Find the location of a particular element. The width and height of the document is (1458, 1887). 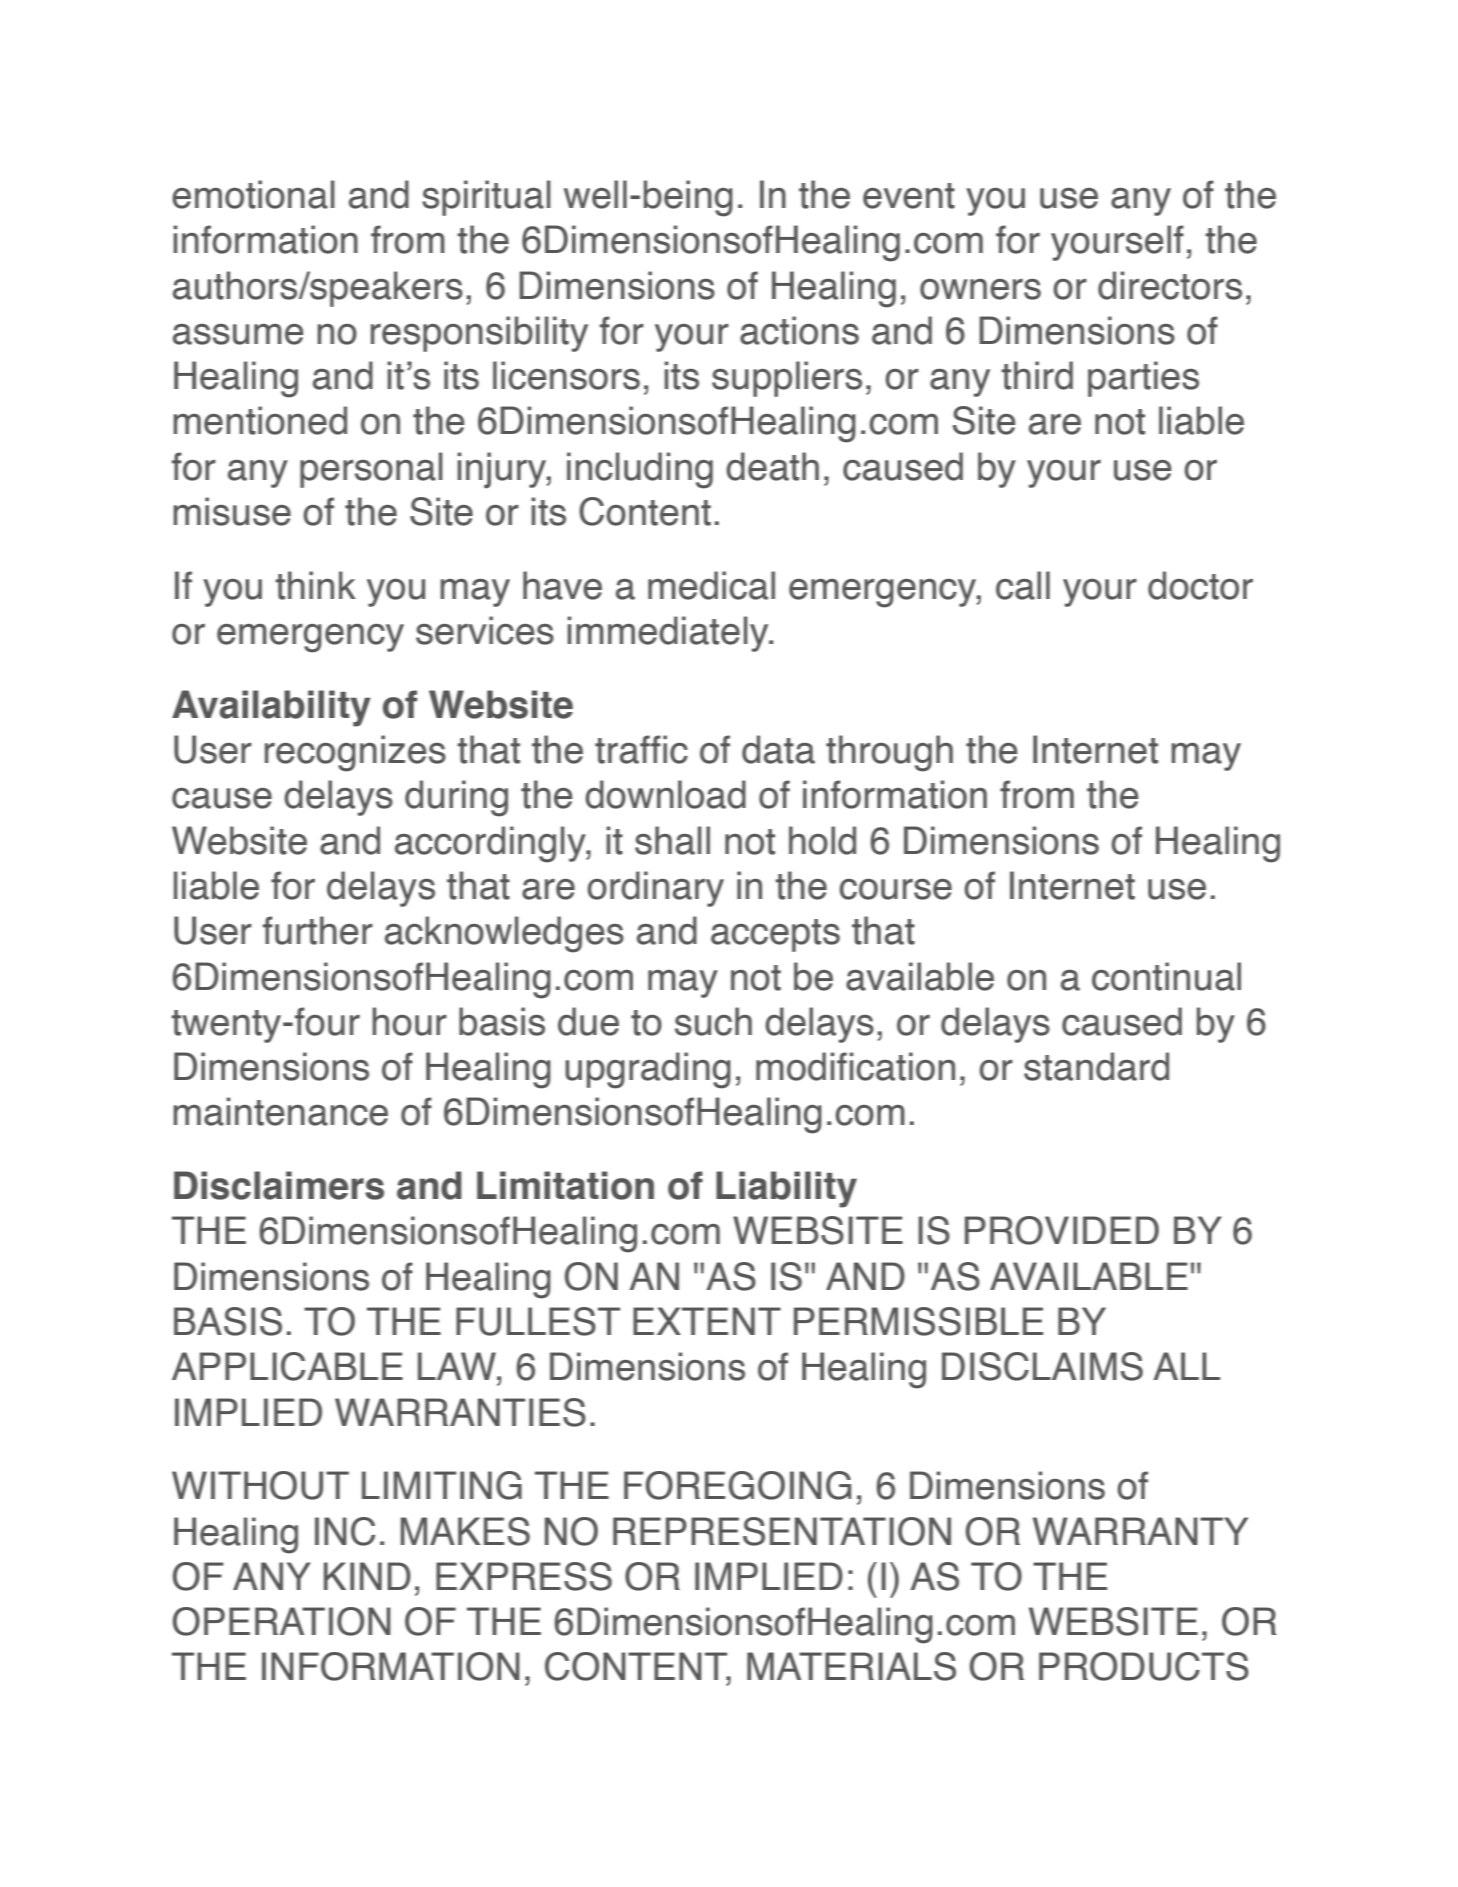

continual is located at coordinates (1166, 976).
